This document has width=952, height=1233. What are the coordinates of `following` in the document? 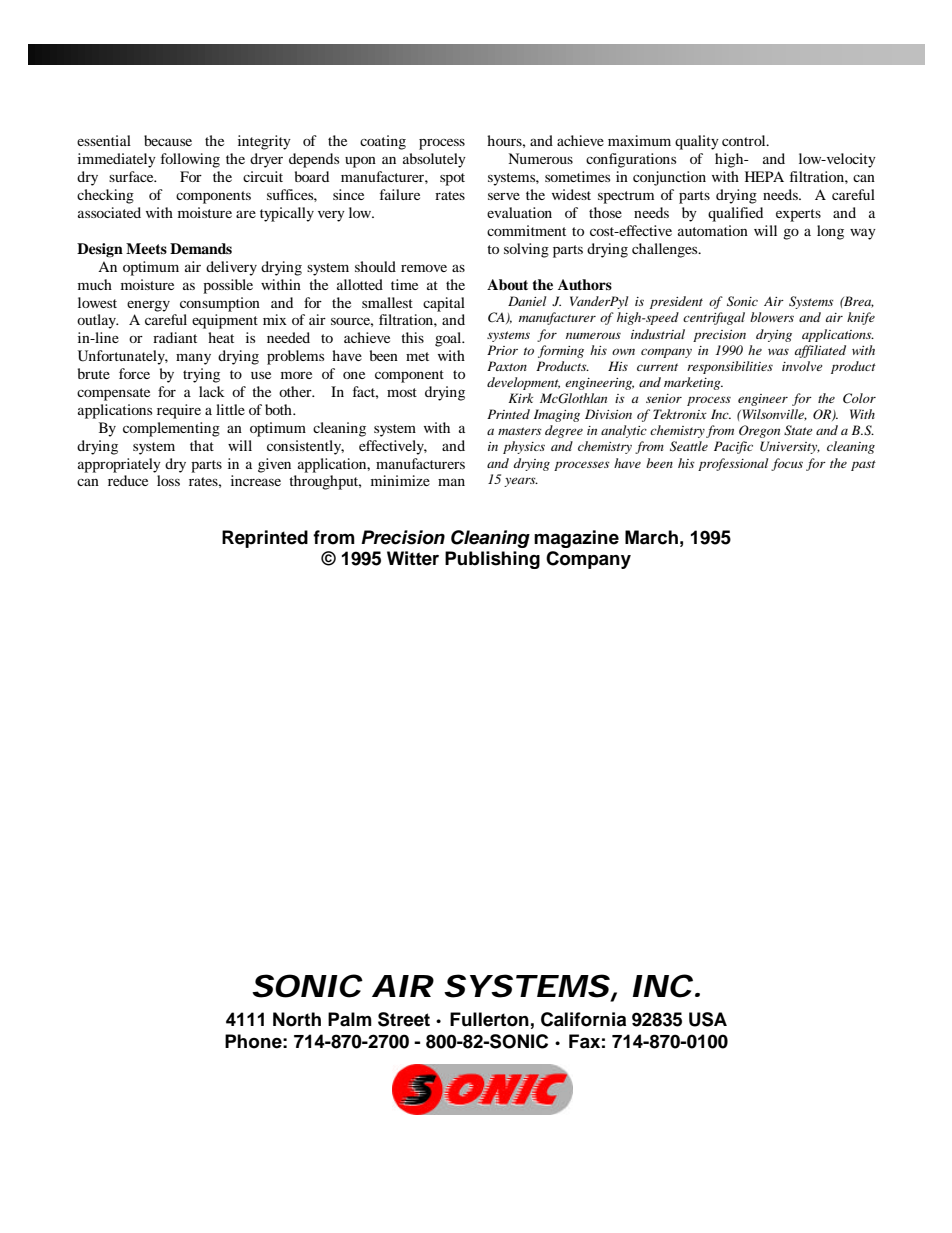 It's located at (190, 160).
